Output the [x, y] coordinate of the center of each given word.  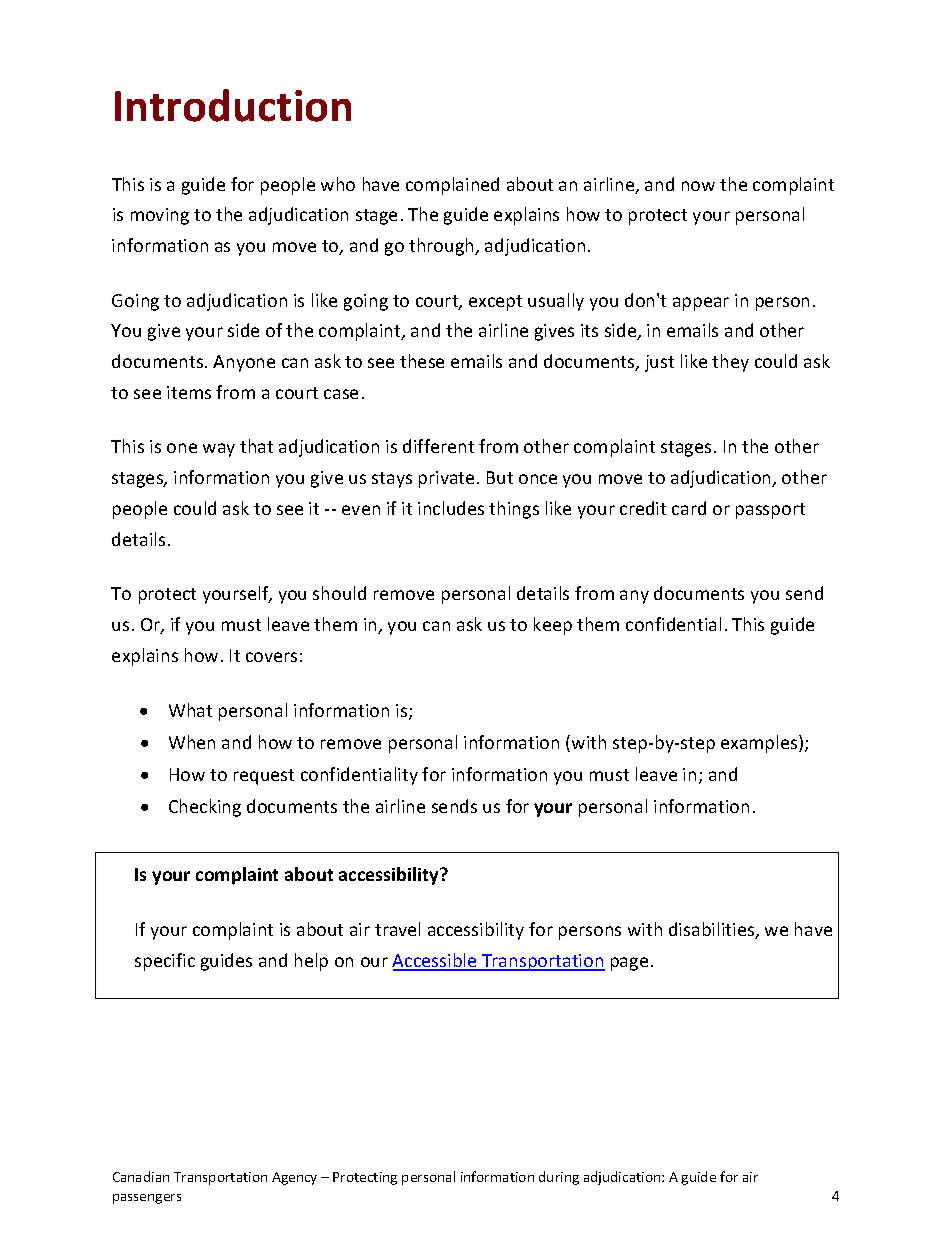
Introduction [233, 105]
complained [452, 186]
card [689, 508]
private [446, 479]
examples [760, 744]
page [629, 964]
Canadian [141, 1176]
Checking [205, 808]
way [219, 450]
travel [397, 929]
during [559, 1178]
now [698, 186]
